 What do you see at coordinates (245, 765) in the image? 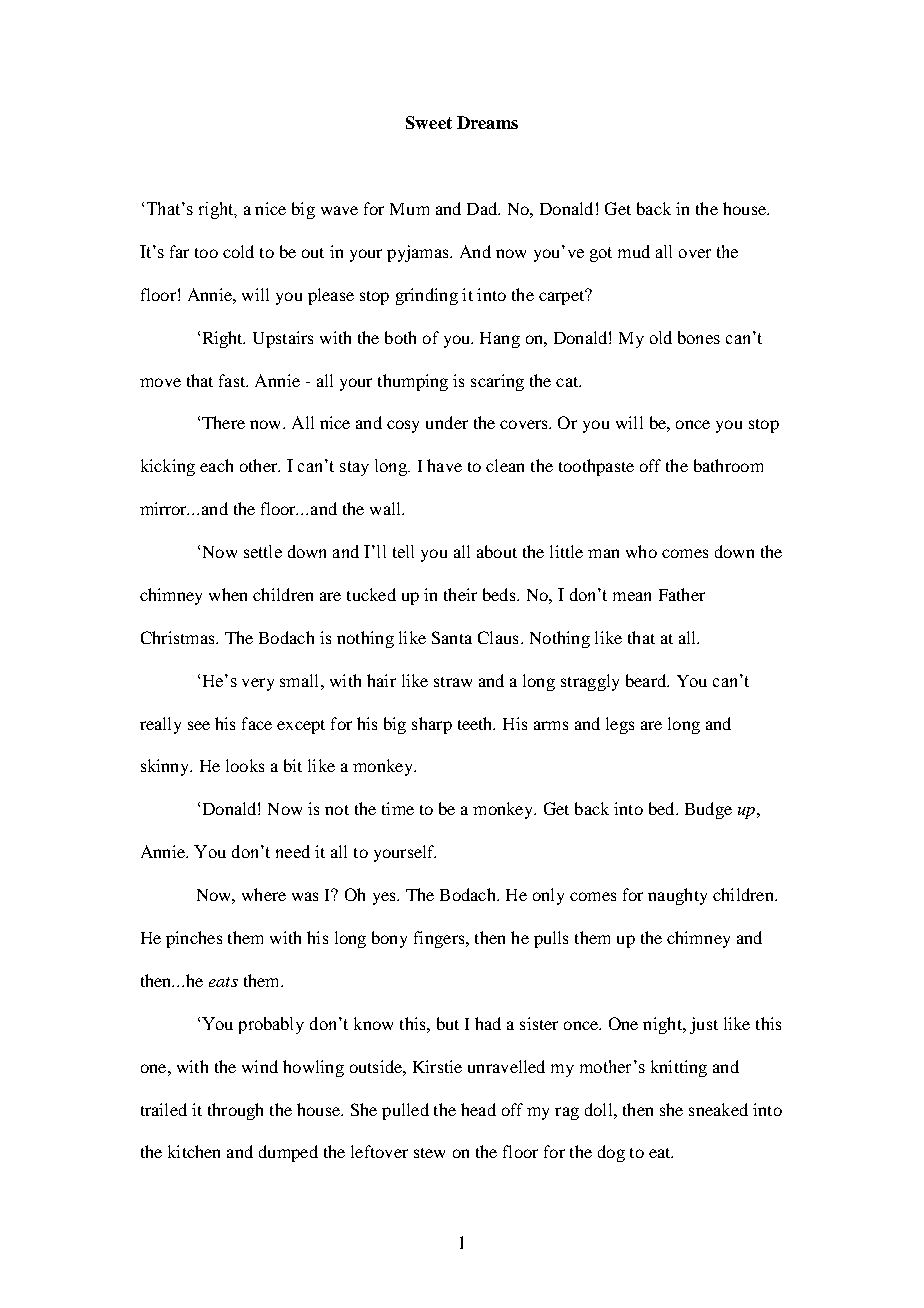
I see `looks` at bounding box center [245, 765].
